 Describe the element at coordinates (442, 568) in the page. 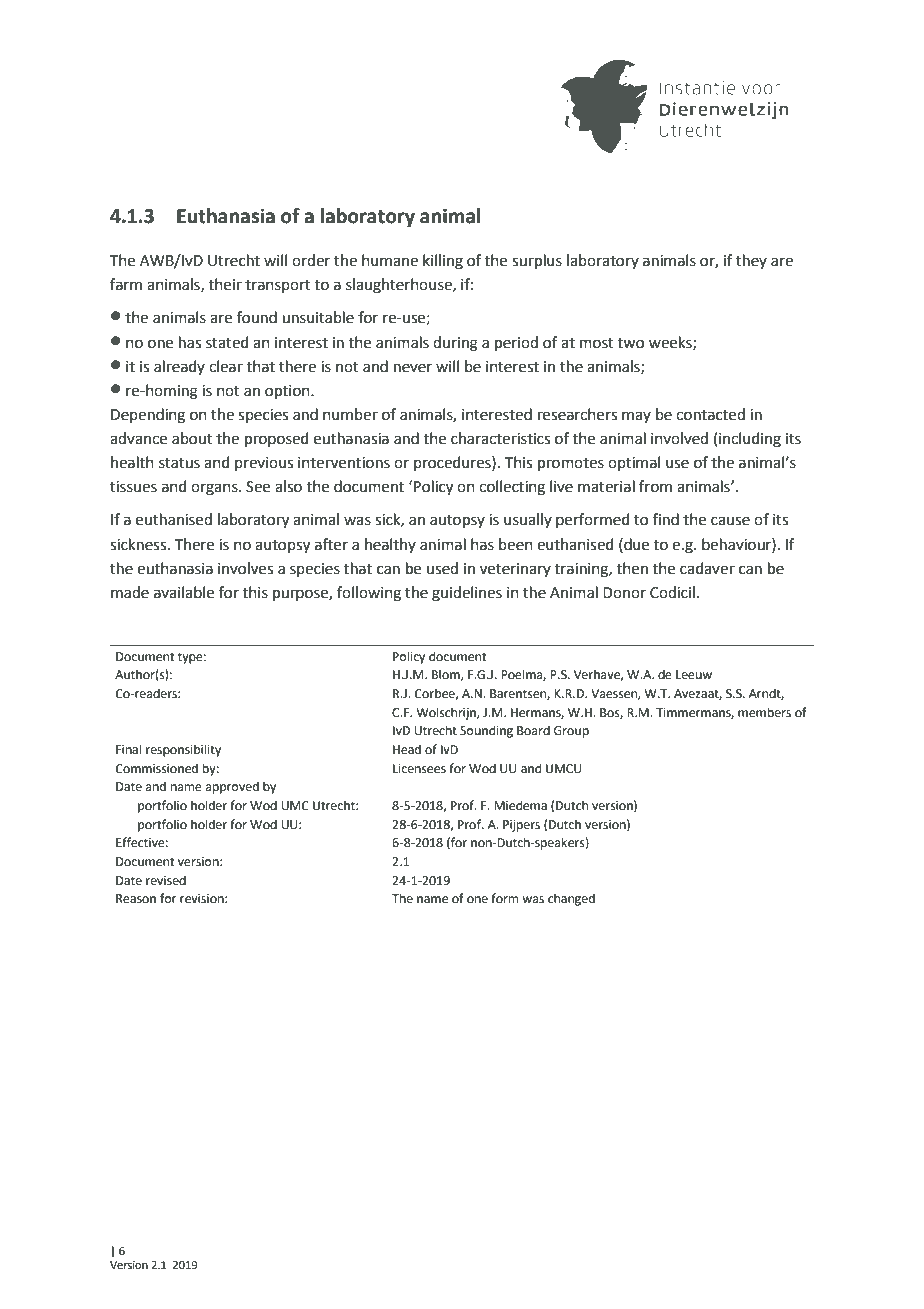

I see `used` at that location.
